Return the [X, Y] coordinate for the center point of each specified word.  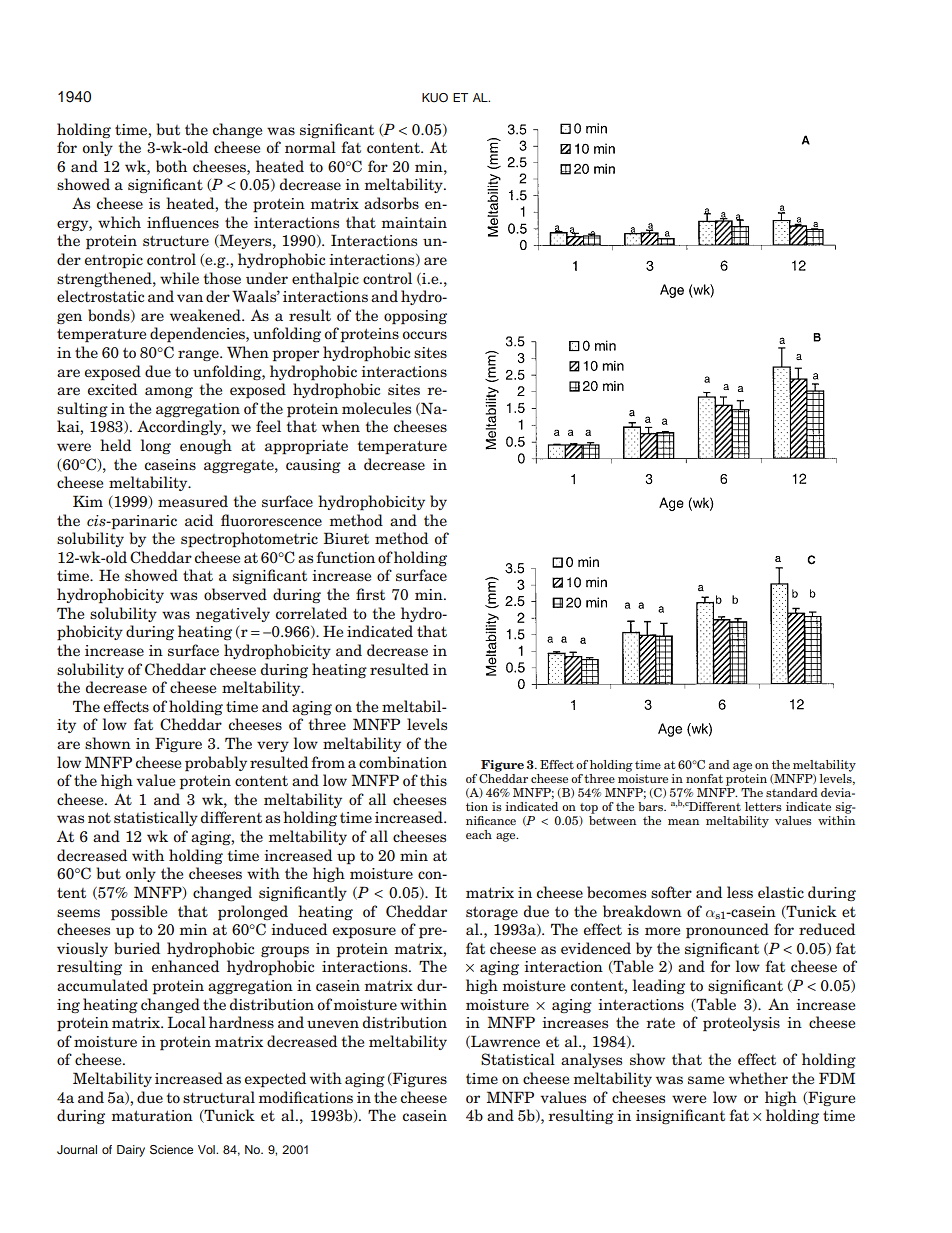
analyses [591, 1060]
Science [171, 1150]
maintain [414, 222]
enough [206, 446]
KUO [435, 97]
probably [216, 764]
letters [763, 806]
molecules [376, 408]
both [171, 166]
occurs [424, 335]
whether [758, 1078]
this [433, 780]
